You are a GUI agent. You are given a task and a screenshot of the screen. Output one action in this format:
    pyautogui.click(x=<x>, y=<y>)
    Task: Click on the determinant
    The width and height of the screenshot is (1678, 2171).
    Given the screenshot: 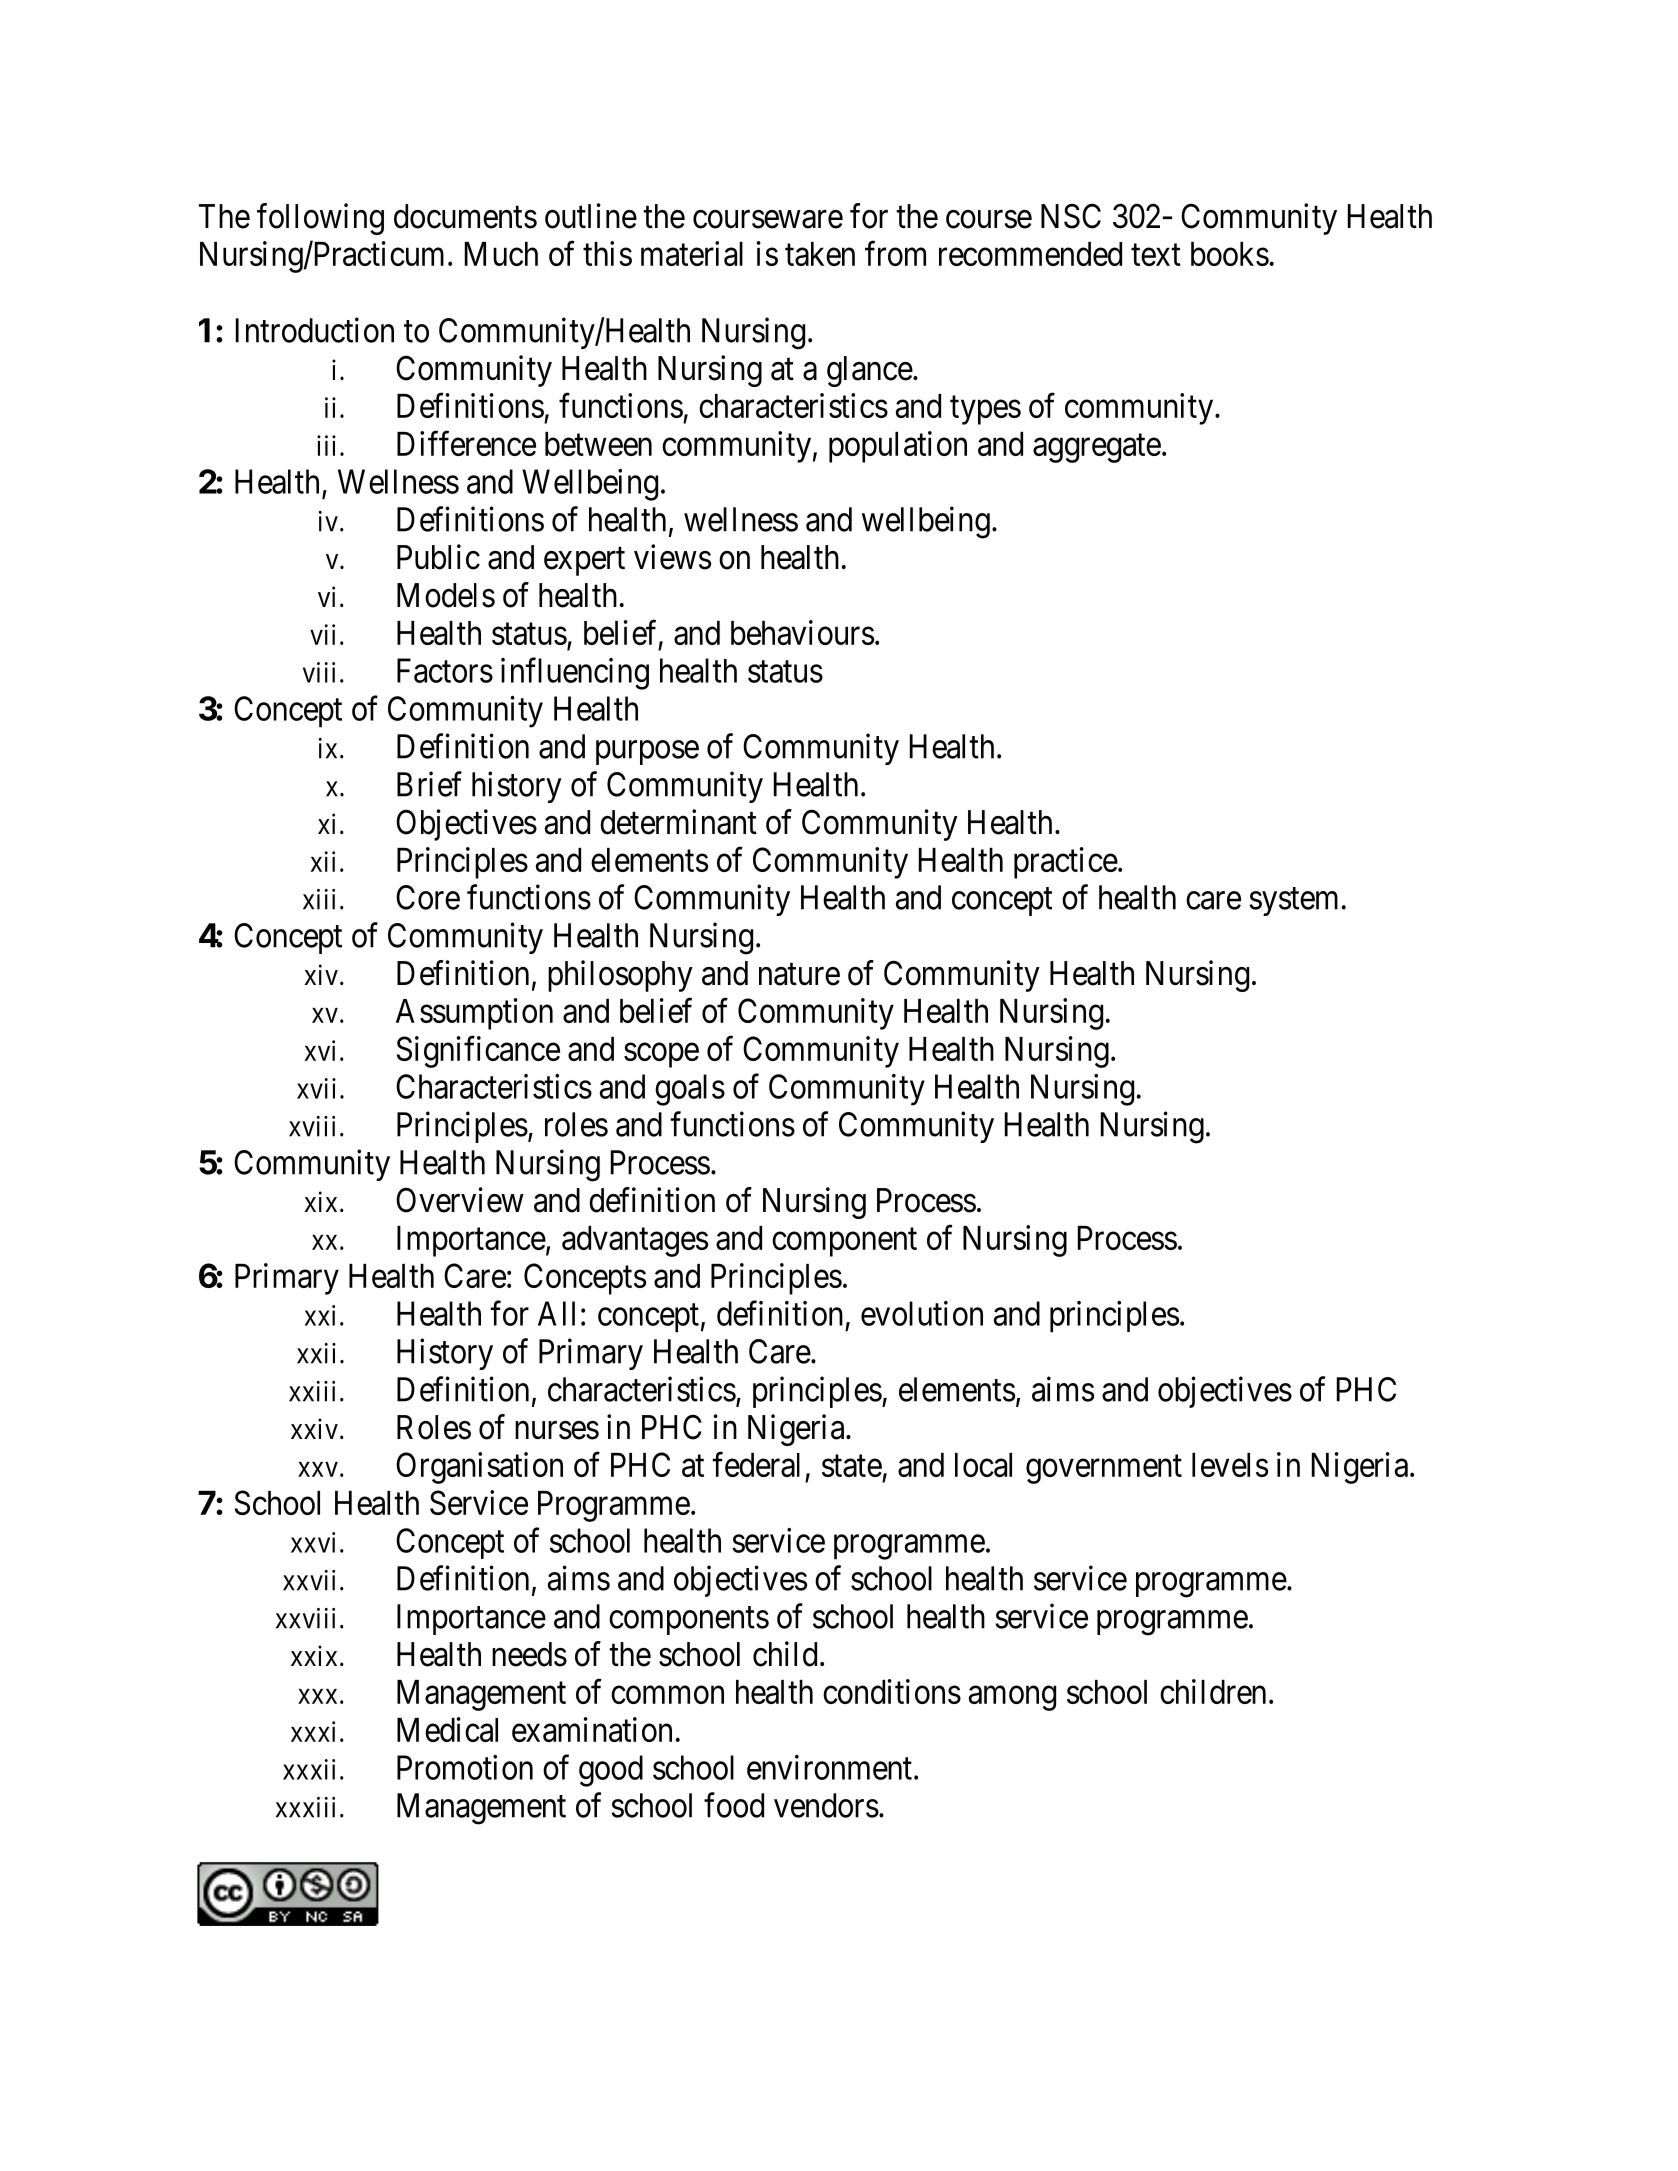 What is the action you would take?
    pyautogui.click(x=678, y=822)
